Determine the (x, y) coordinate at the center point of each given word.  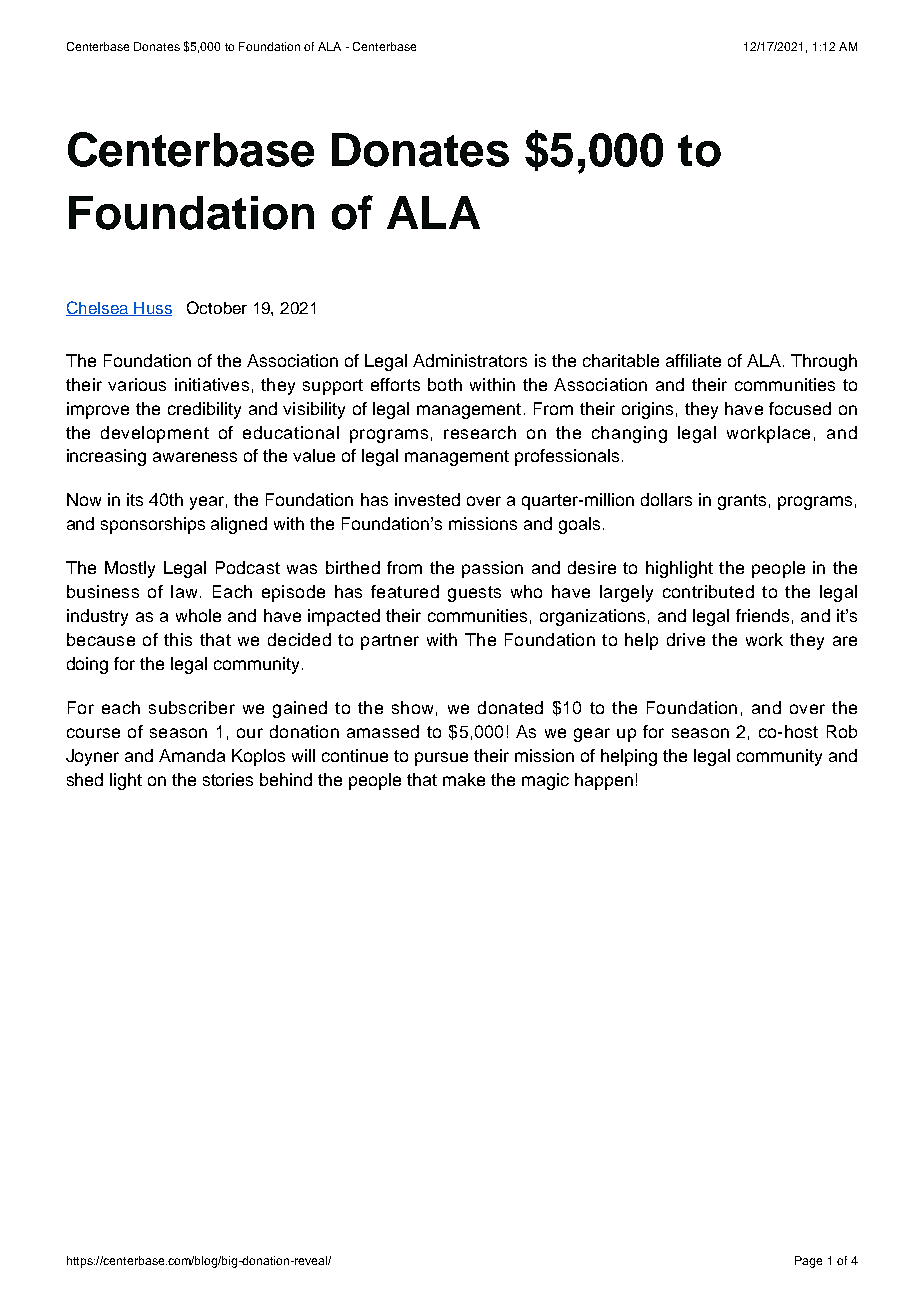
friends (762, 615)
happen (604, 781)
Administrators (470, 360)
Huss (152, 309)
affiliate (693, 360)
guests (474, 594)
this (178, 639)
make (464, 779)
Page (808, 1262)
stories (228, 779)
